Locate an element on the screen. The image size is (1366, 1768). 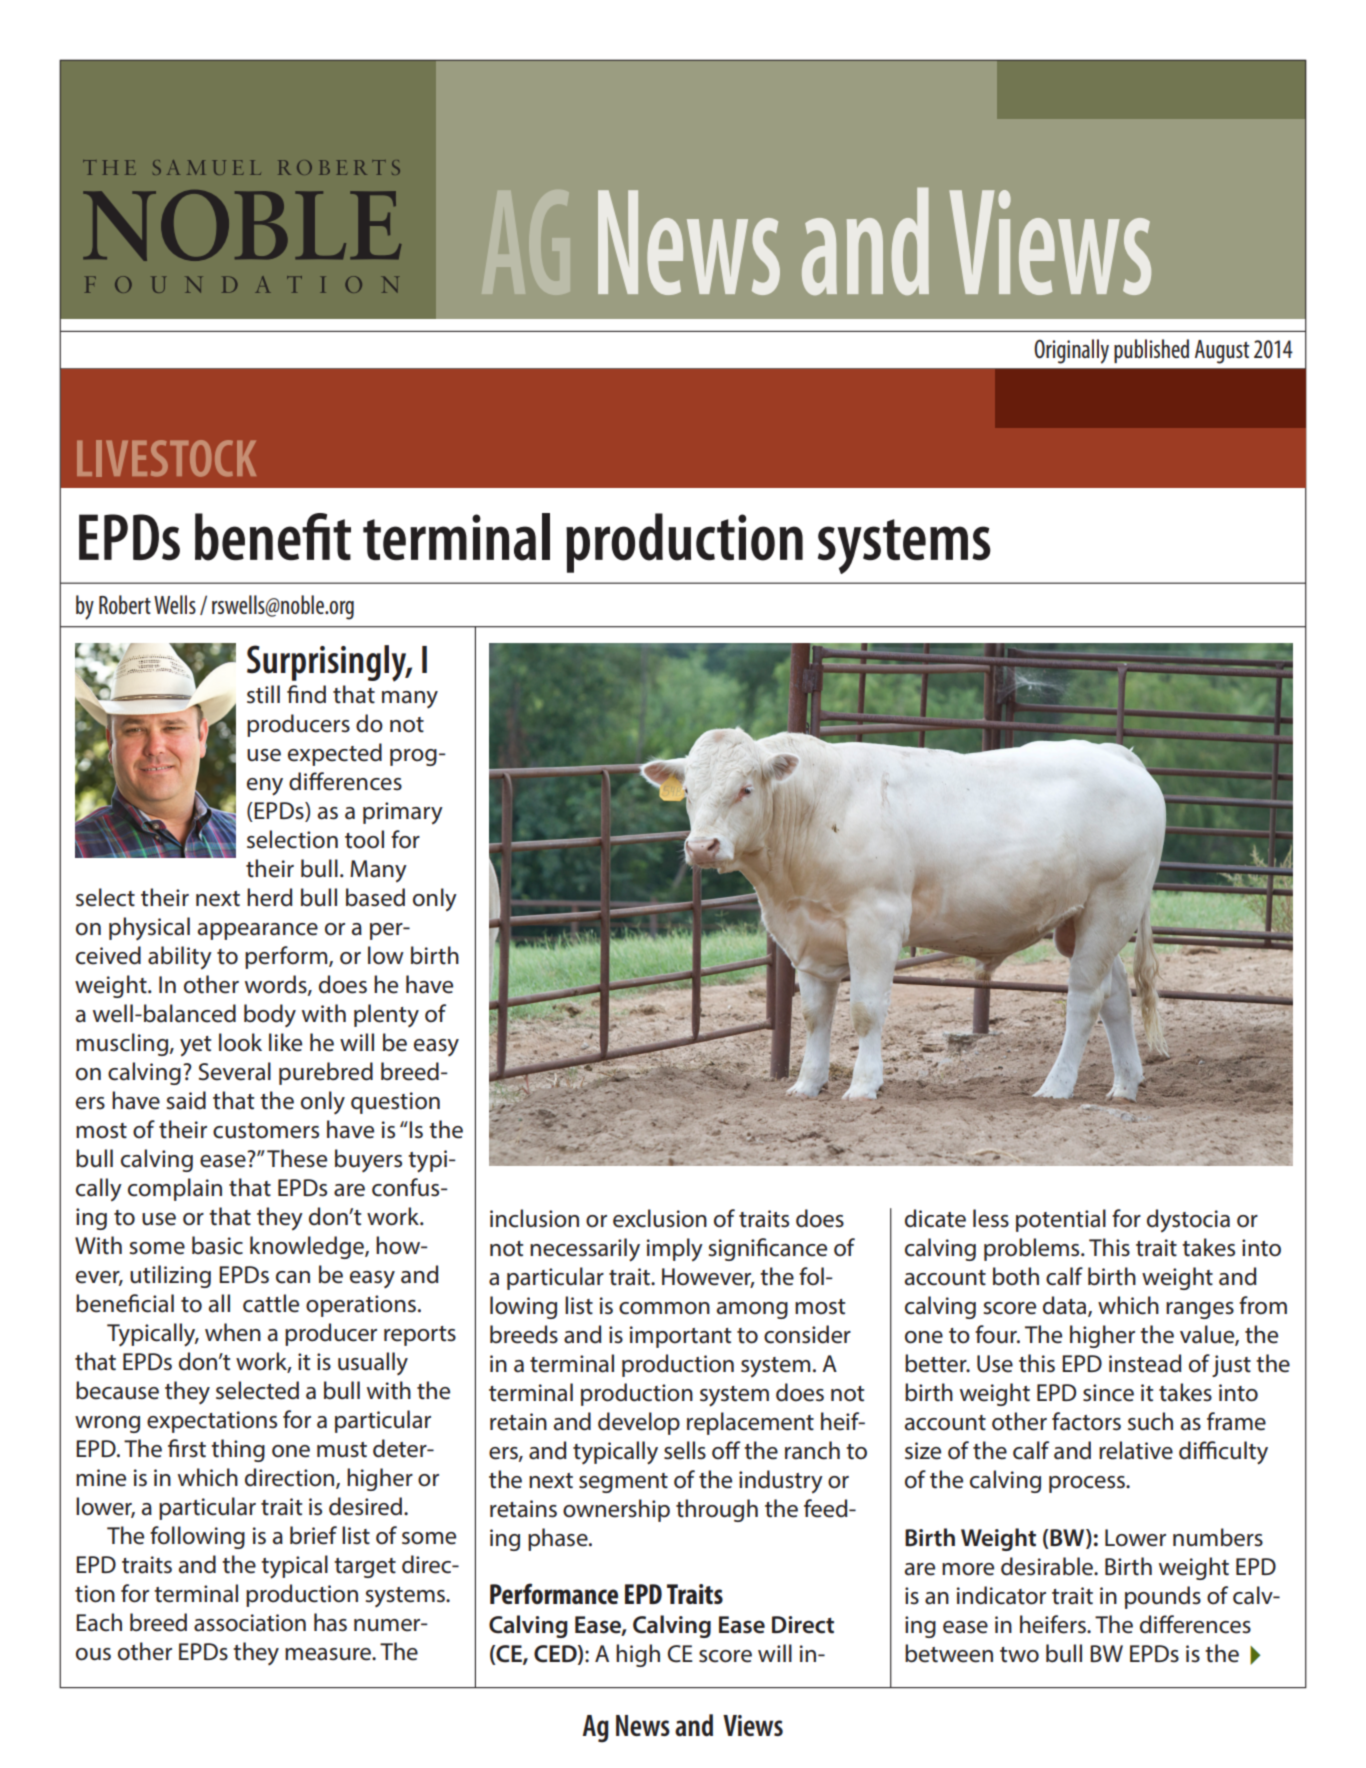
measure is located at coordinates (329, 1654).
